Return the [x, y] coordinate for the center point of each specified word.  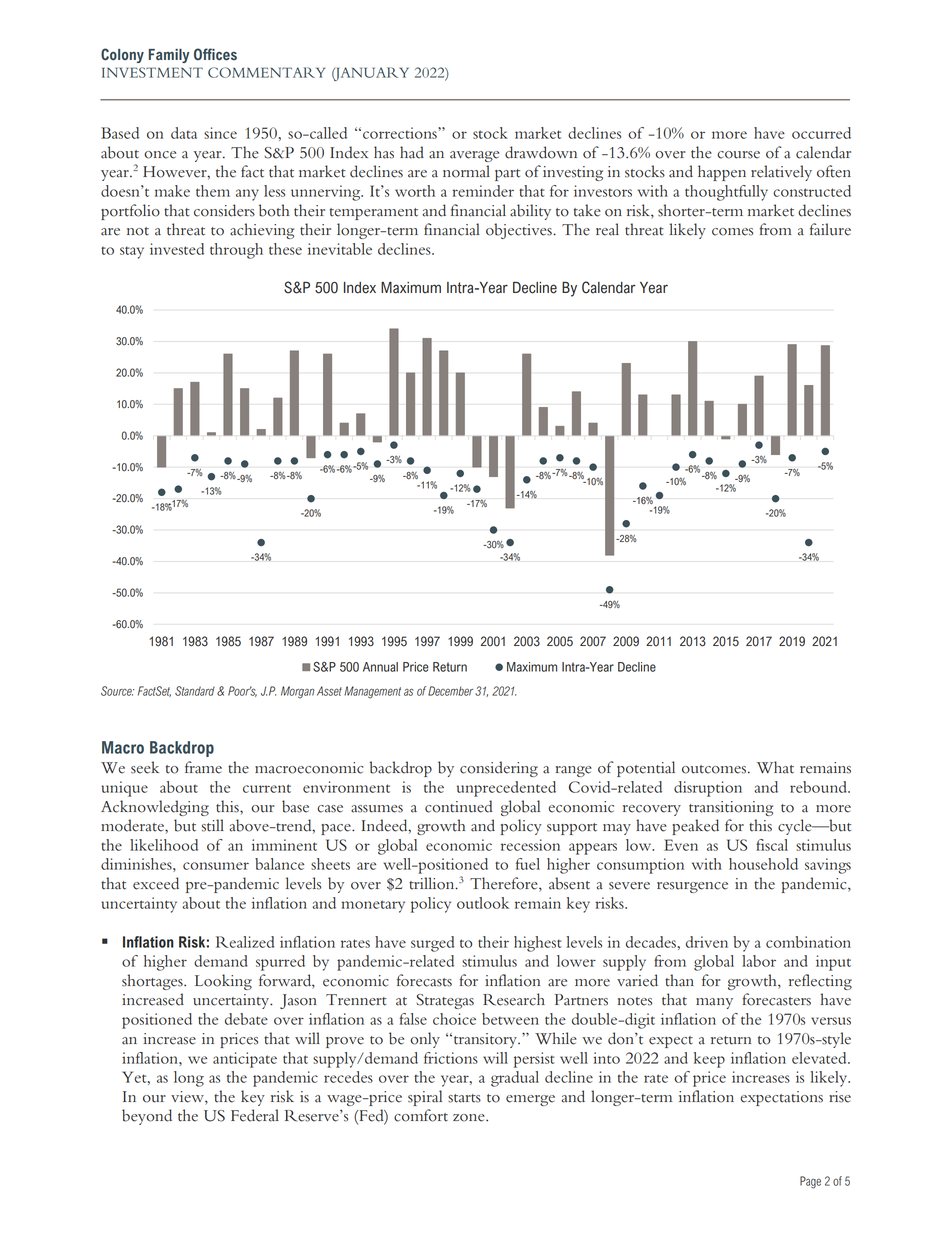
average [474, 156]
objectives [520, 231]
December [450, 691]
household [763, 864]
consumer [216, 866]
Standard [195, 691]
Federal [255, 1115]
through [236, 251]
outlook [483, 903]
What [775, 767]
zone [470, 1118]
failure [830, 229]
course [738, 155]
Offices [215, 54]
